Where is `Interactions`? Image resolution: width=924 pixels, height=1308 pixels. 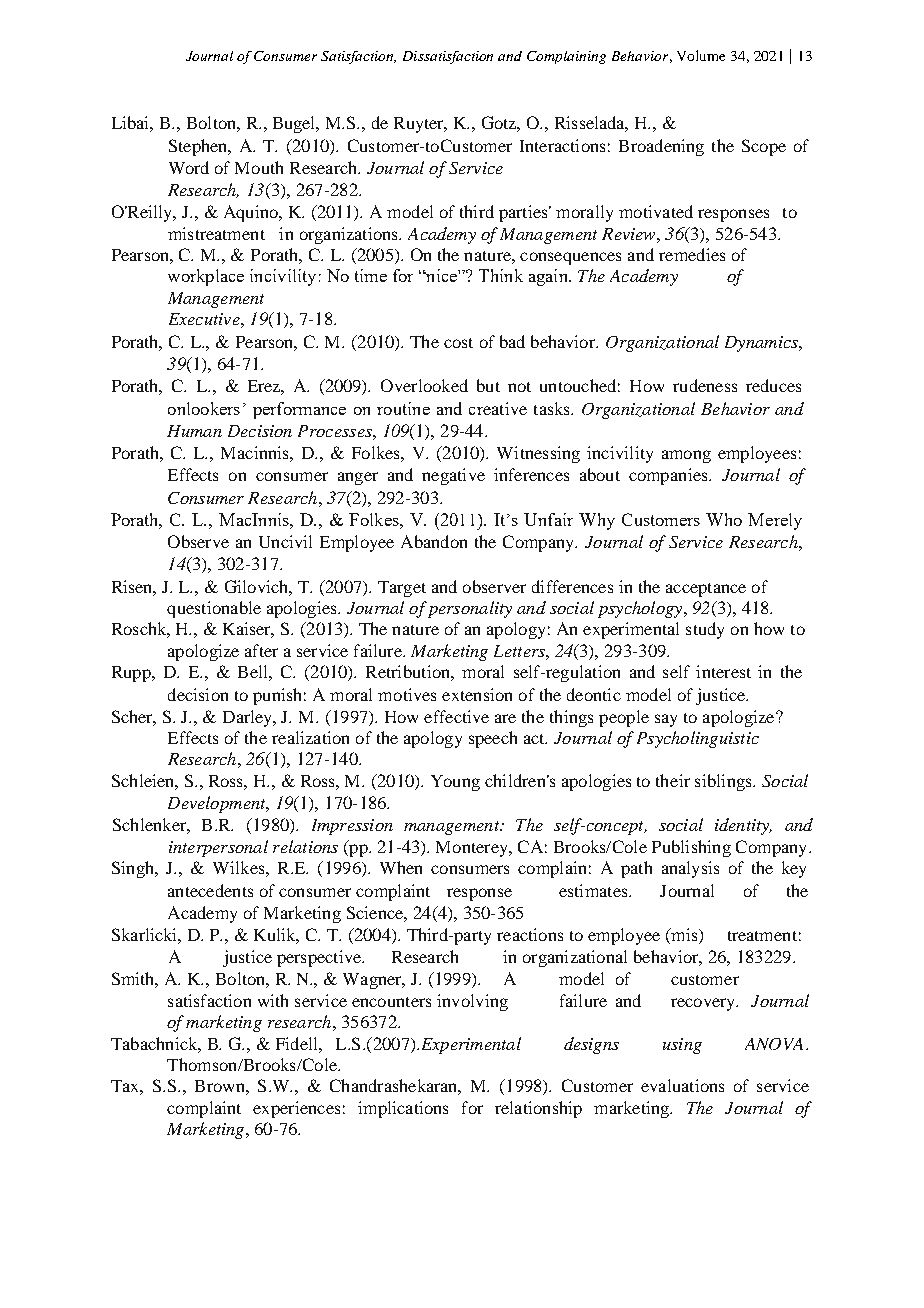 Interactions is located at coordinates (562, 145).
